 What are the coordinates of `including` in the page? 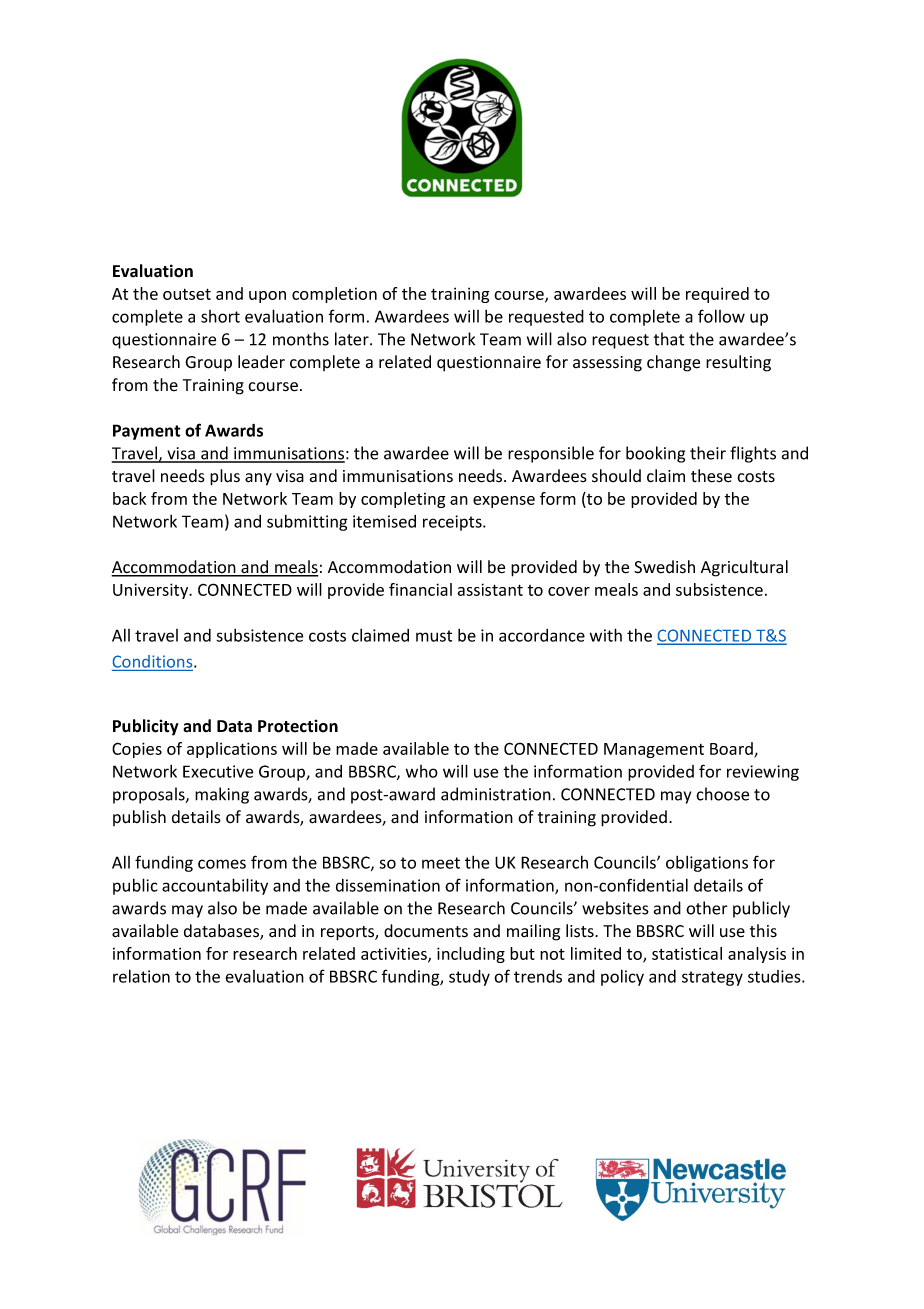 It's located at (471, 955).
